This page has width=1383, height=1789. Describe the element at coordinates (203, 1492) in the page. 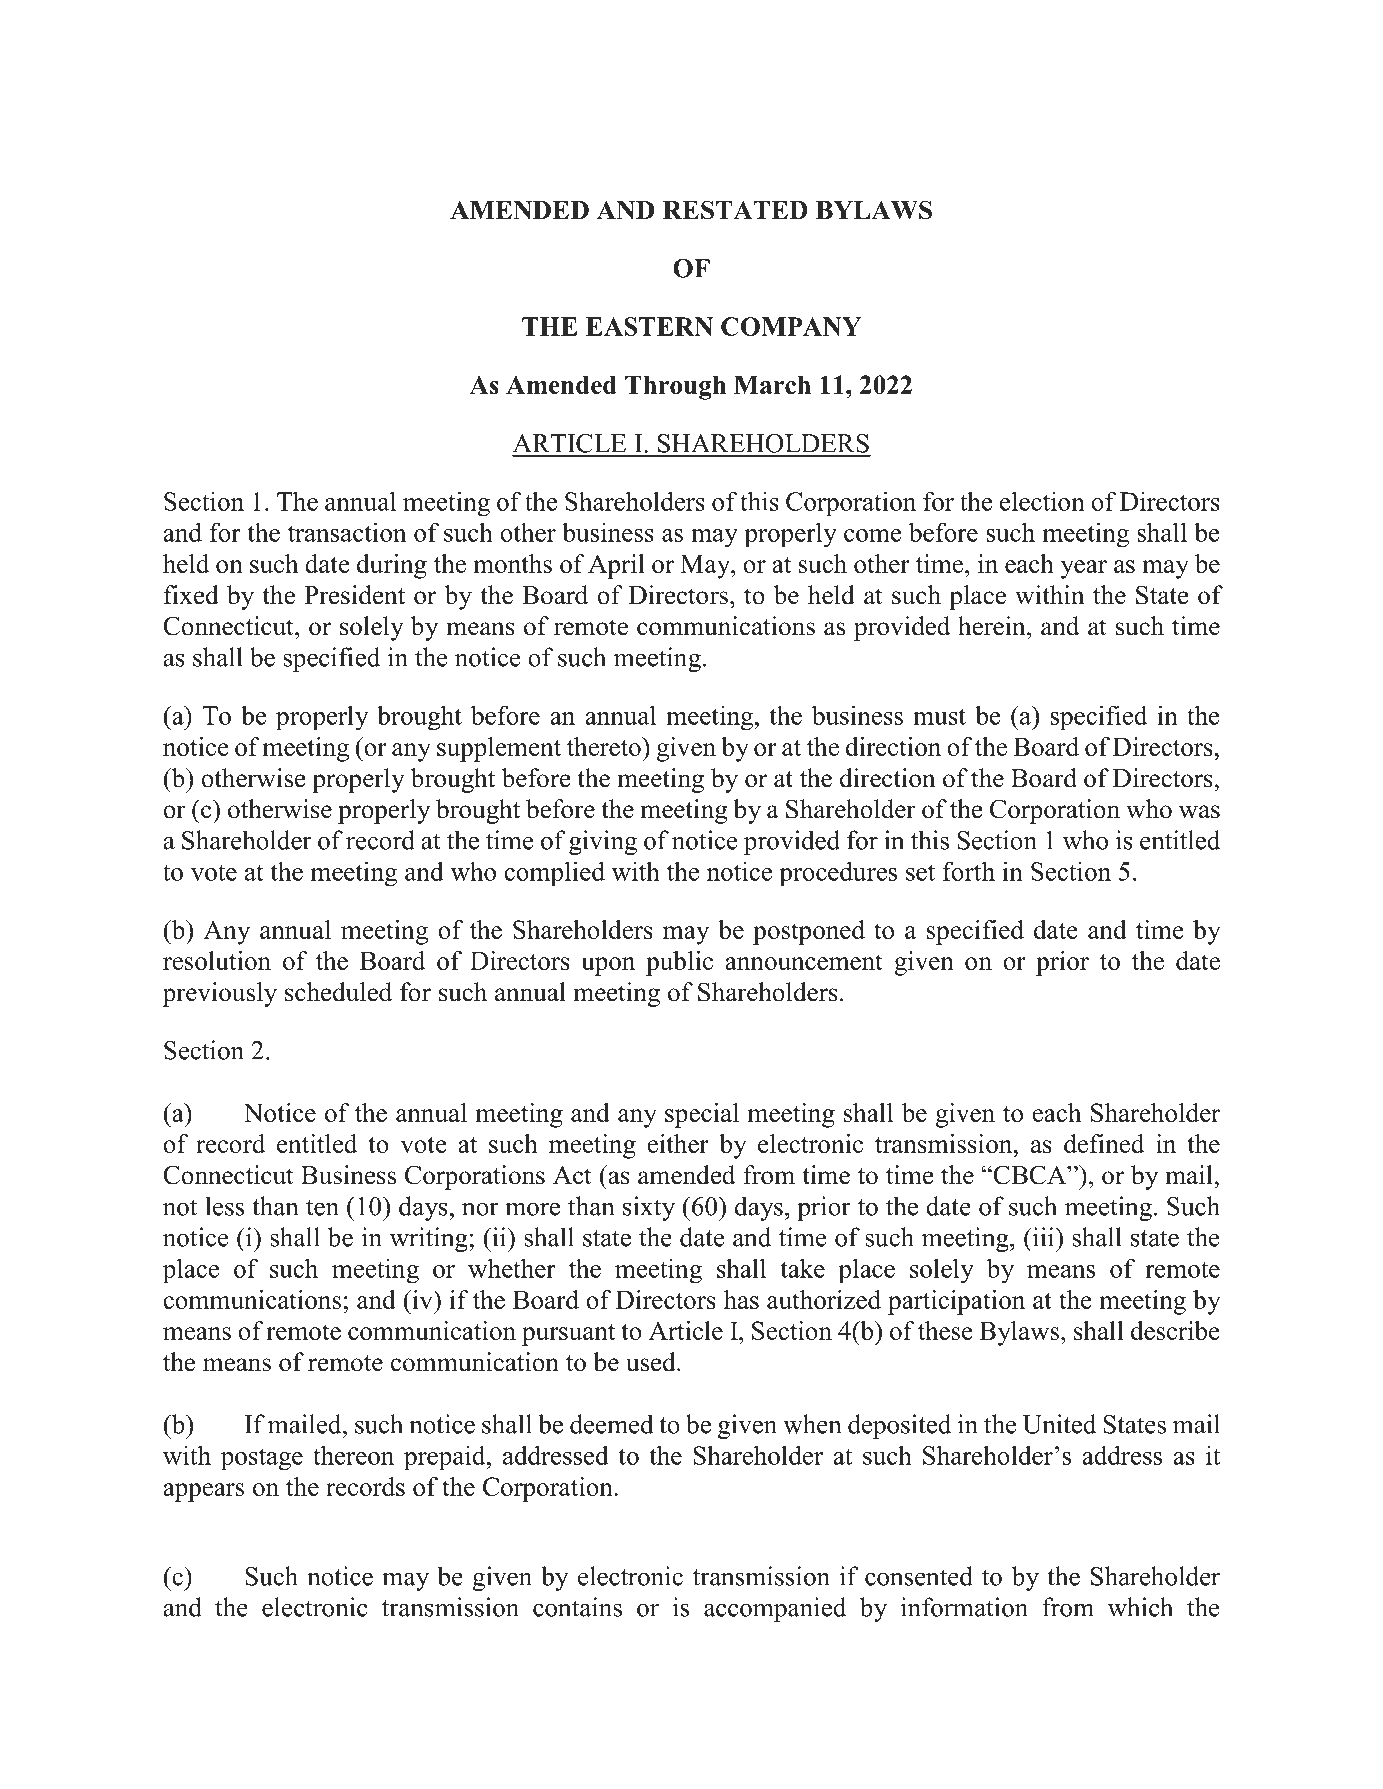

I see `appears` at that location.
